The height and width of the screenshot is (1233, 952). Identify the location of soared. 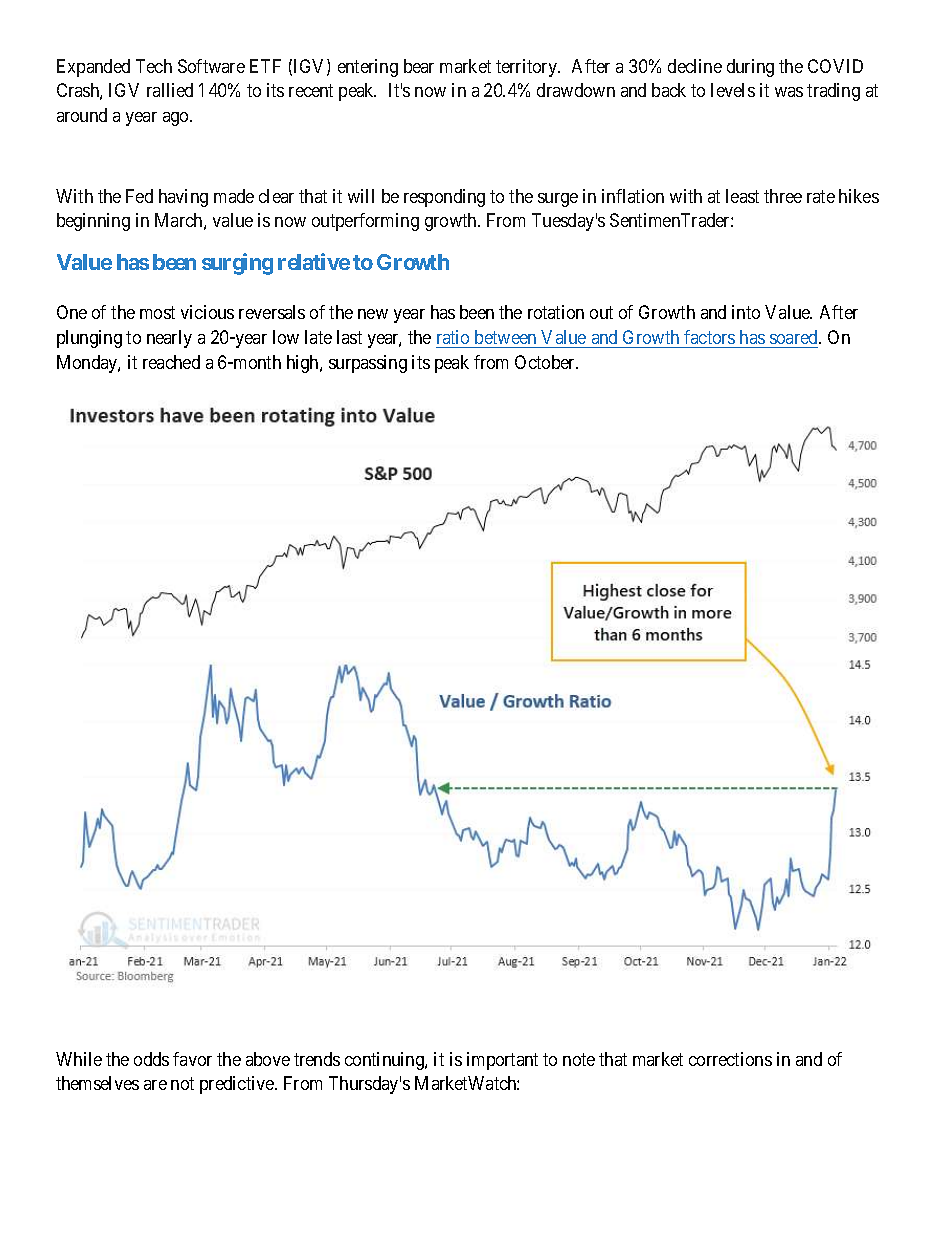
(795, 337).
